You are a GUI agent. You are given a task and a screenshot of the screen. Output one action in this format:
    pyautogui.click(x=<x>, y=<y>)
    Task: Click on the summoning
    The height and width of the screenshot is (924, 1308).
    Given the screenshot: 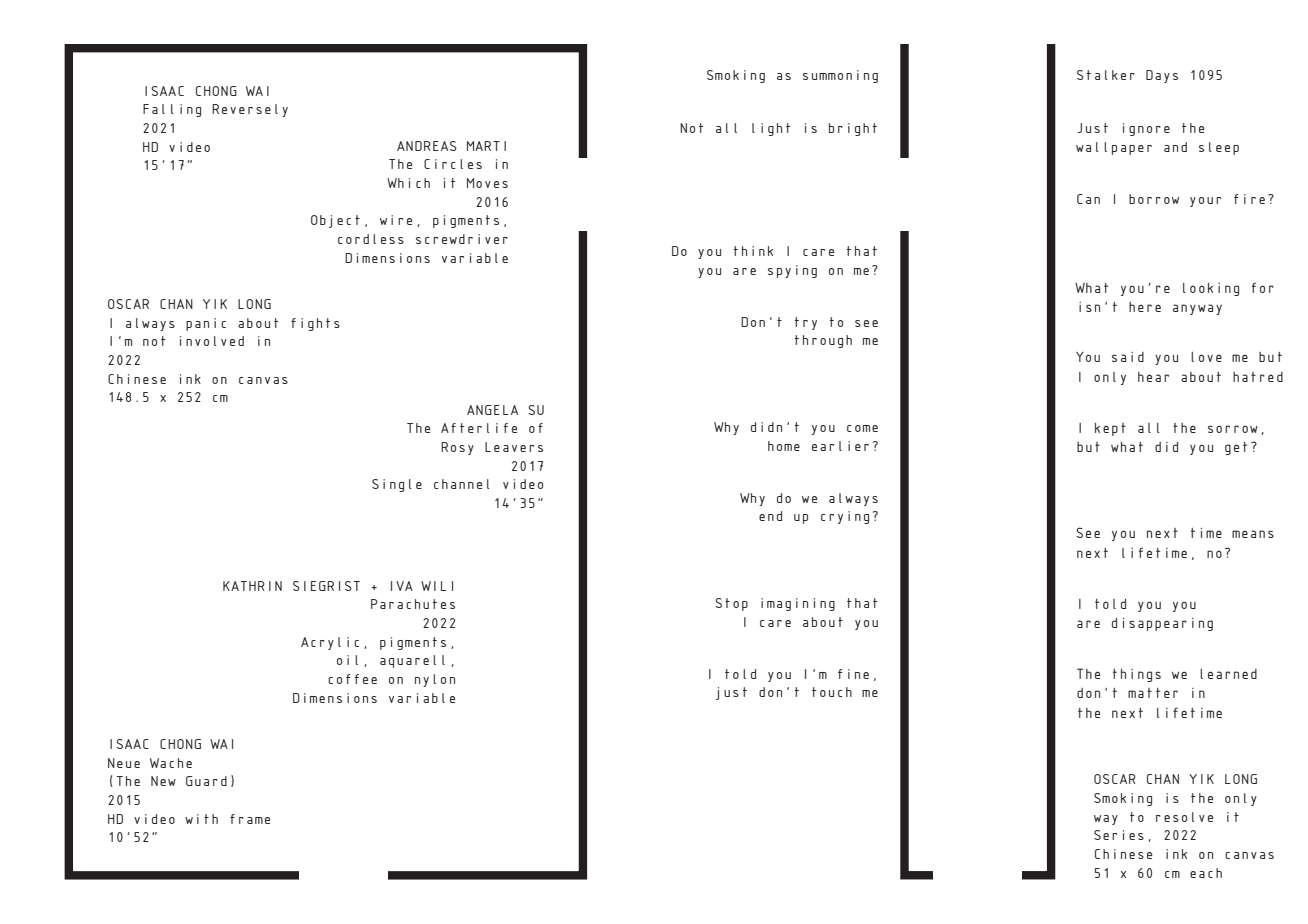 What is the action you would take?
    pyautogui.click(x=840, y=76)
